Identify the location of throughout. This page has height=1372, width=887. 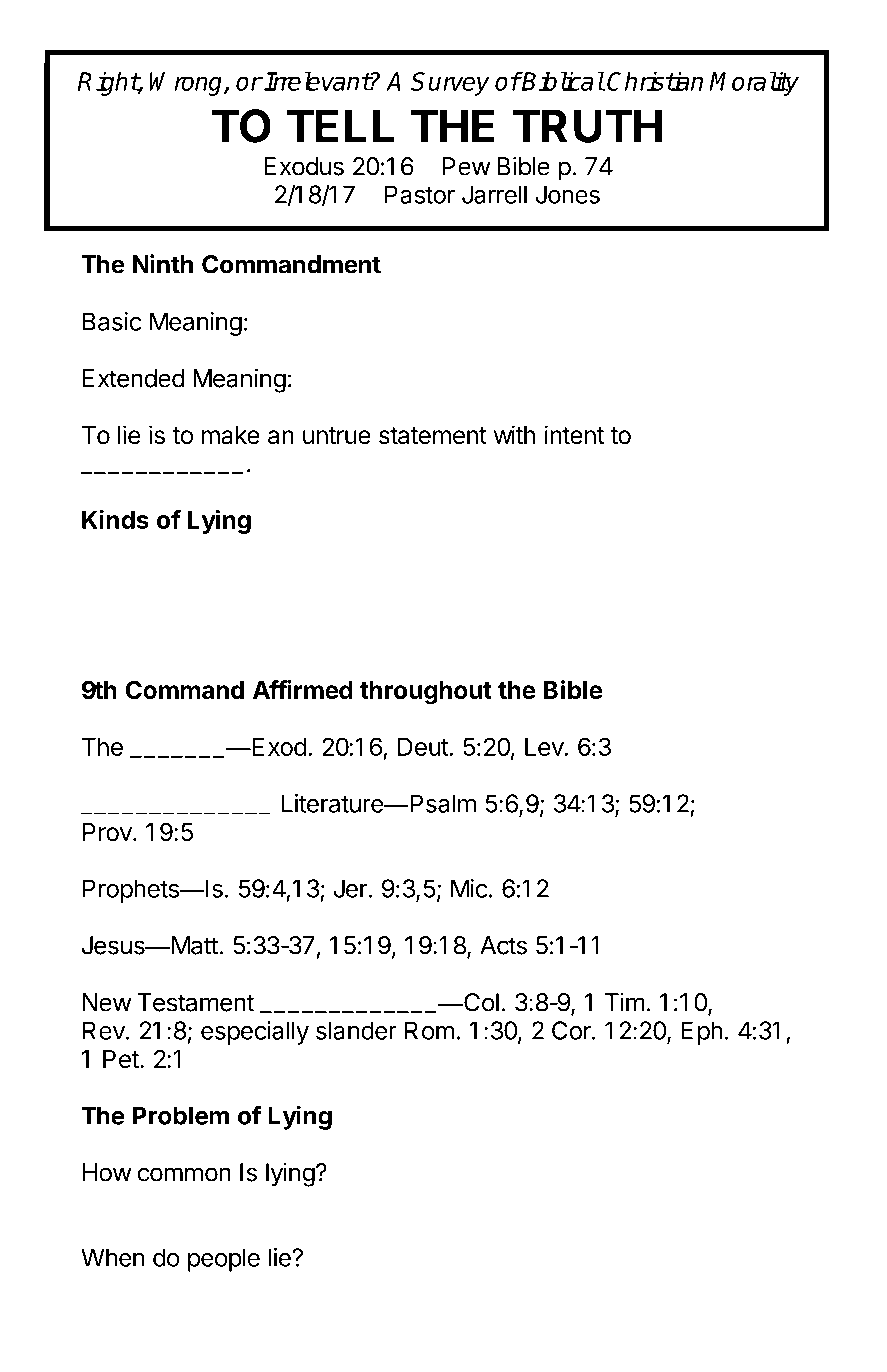
(426, 693).
